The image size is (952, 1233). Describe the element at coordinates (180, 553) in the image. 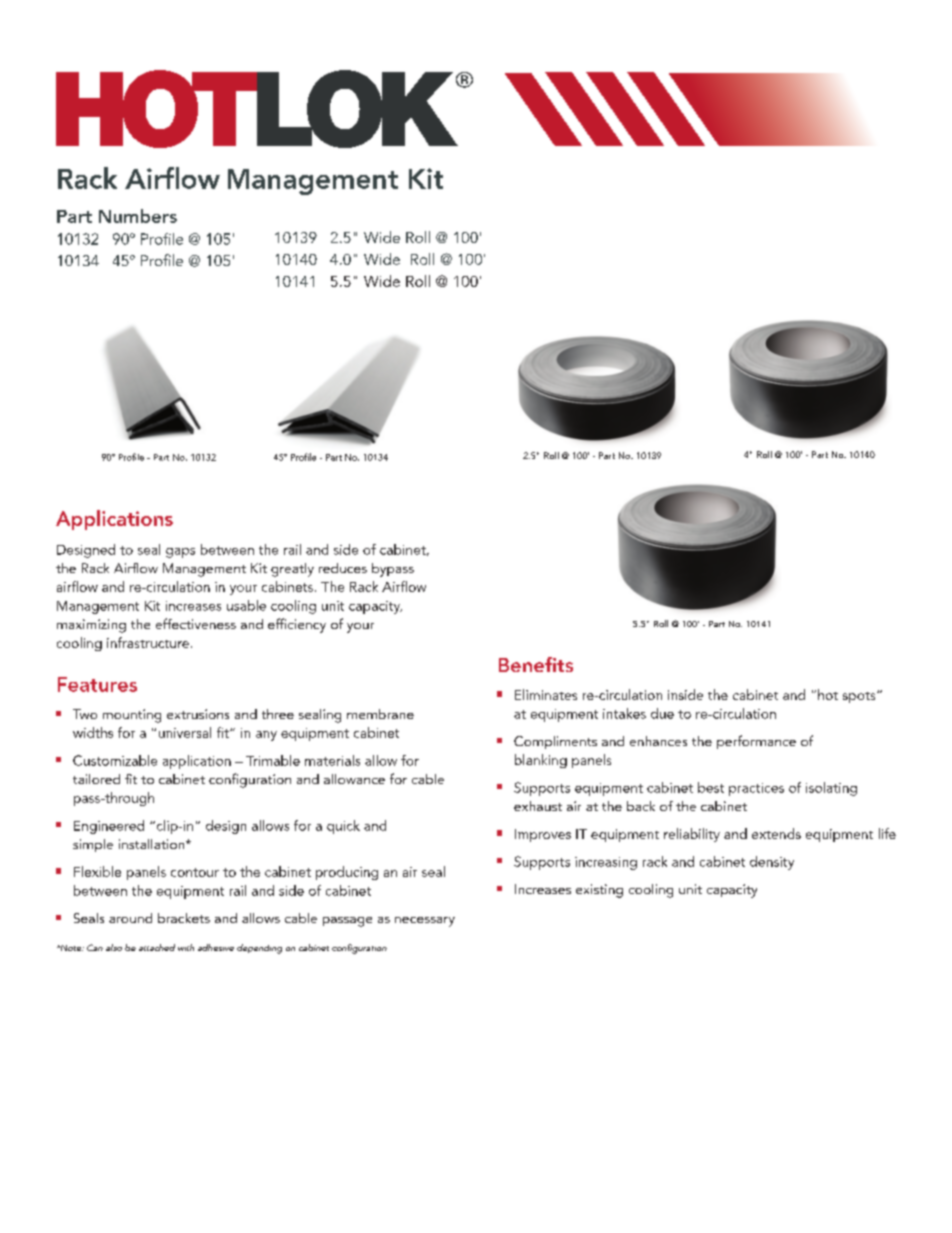

I see `gaps` at that location.
